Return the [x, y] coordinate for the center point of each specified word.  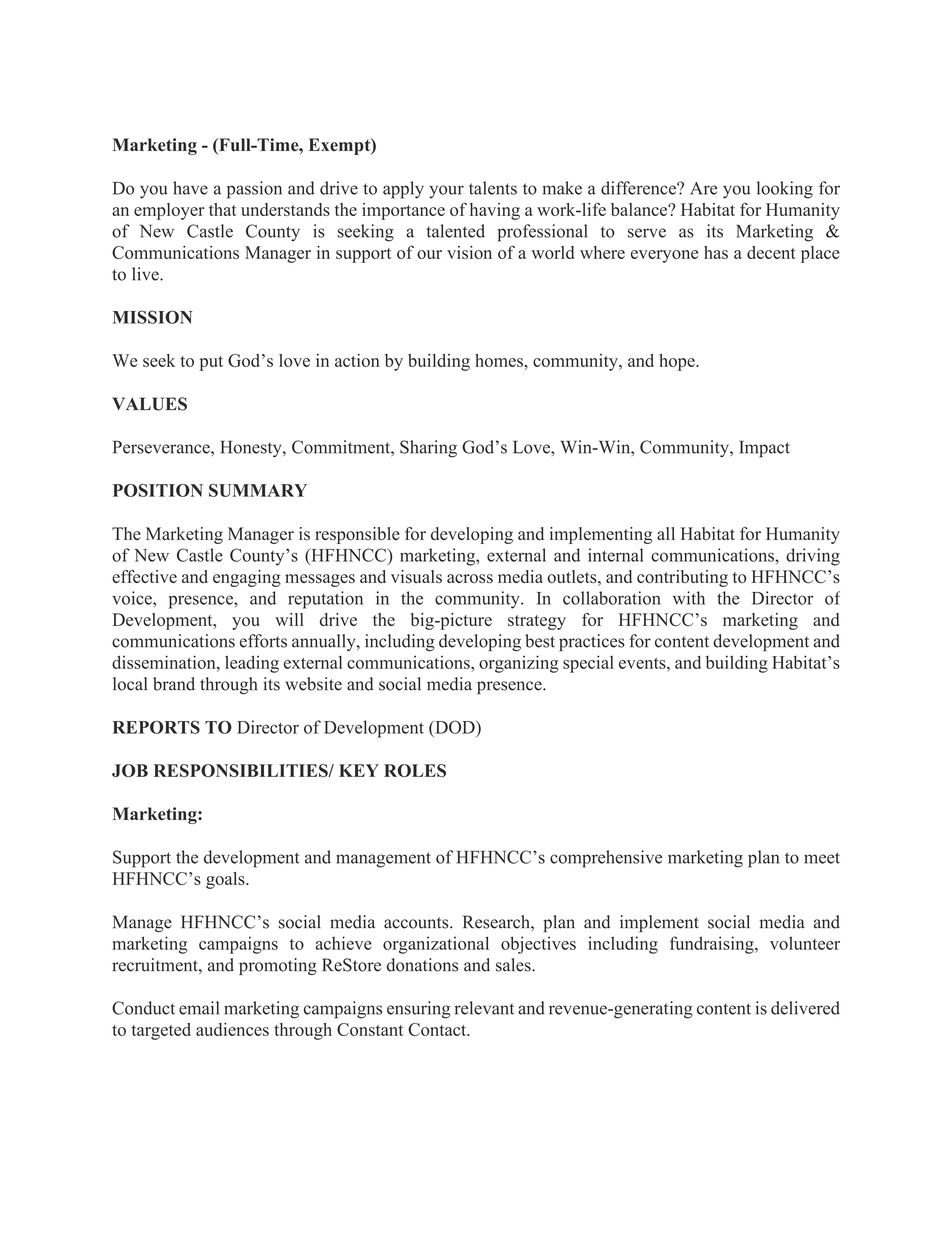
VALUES [149, 404]
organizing [519, 664]
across [470, 578]
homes [500, 360]
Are [704, 188]
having [495, 211]
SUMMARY [258, 490]
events [643, 663]
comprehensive [606, 859]
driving [813, 557]
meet [822, 858]
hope [678, 362]
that [223, 209]
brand [174, 684]
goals [226, 880]
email [199, 1008]
